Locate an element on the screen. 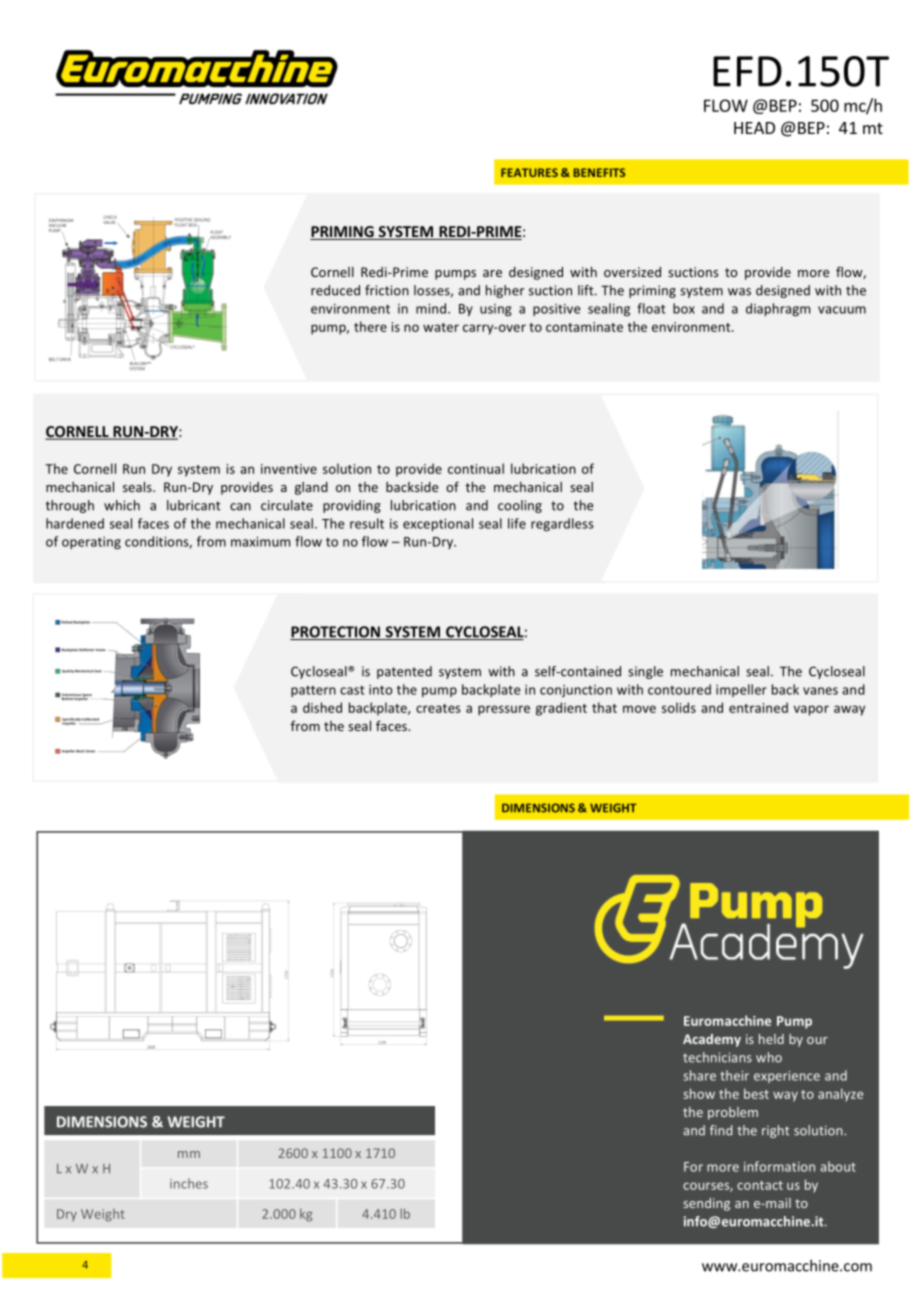 Image resolution: width=911 pixels, height=1316 pixels. pattern is located at coordinates (313, 691).
